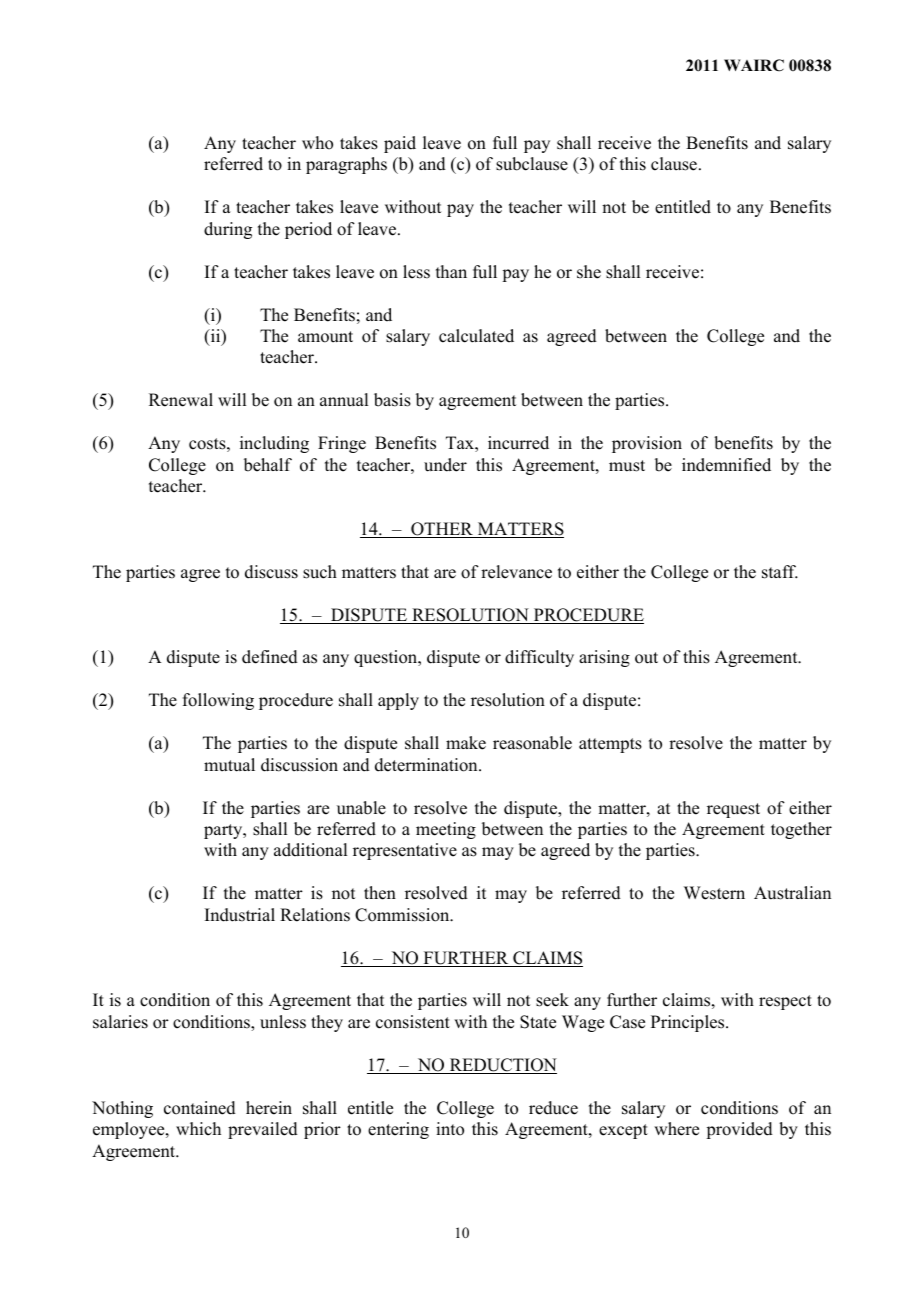 This screenshot has width=924, height=1308. Describe the element at coordinates (268, 465) in the screenshot. I see `behalf` at that location.
